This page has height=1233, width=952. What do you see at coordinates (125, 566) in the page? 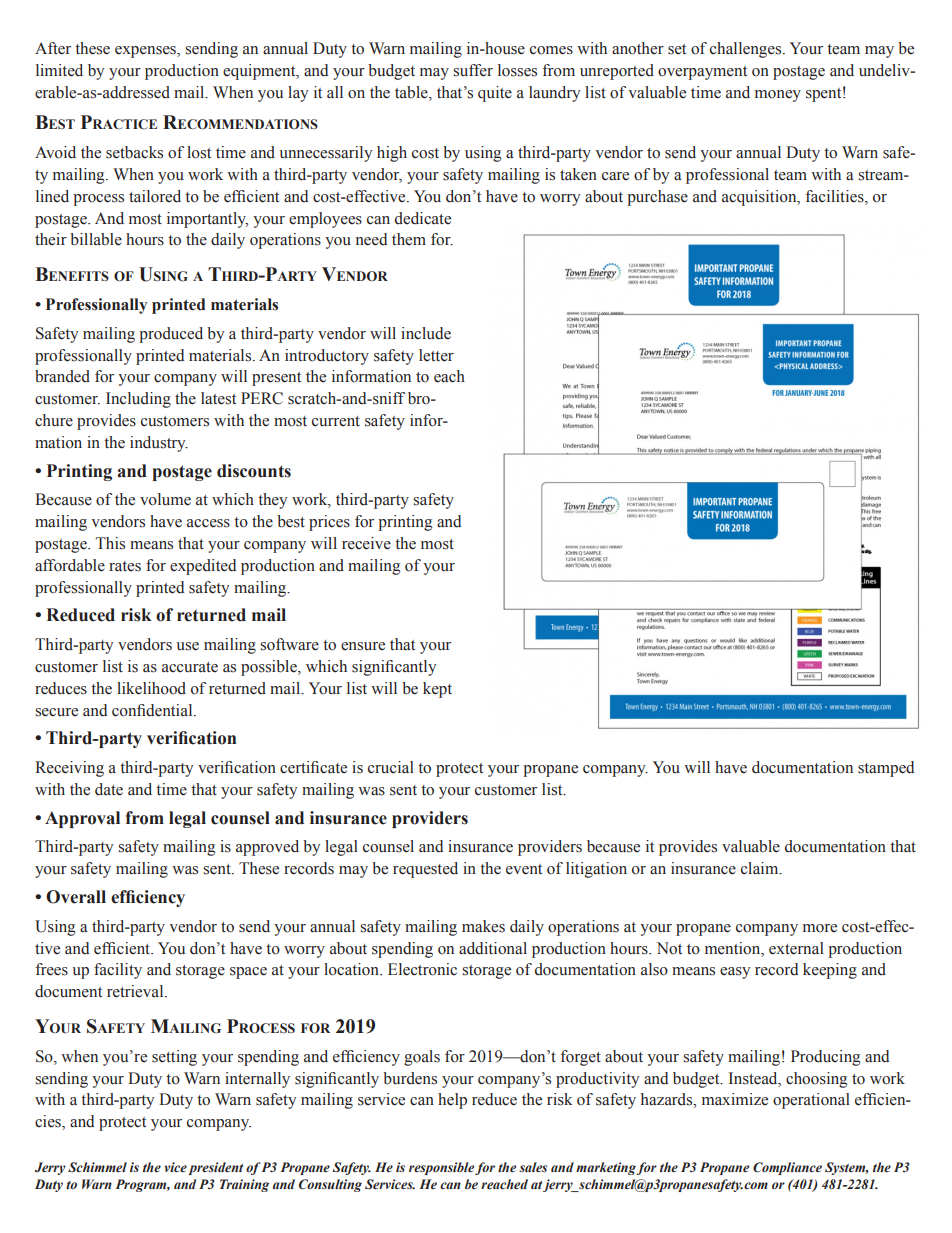
I see `rates` at bounding box center [125, 566].
